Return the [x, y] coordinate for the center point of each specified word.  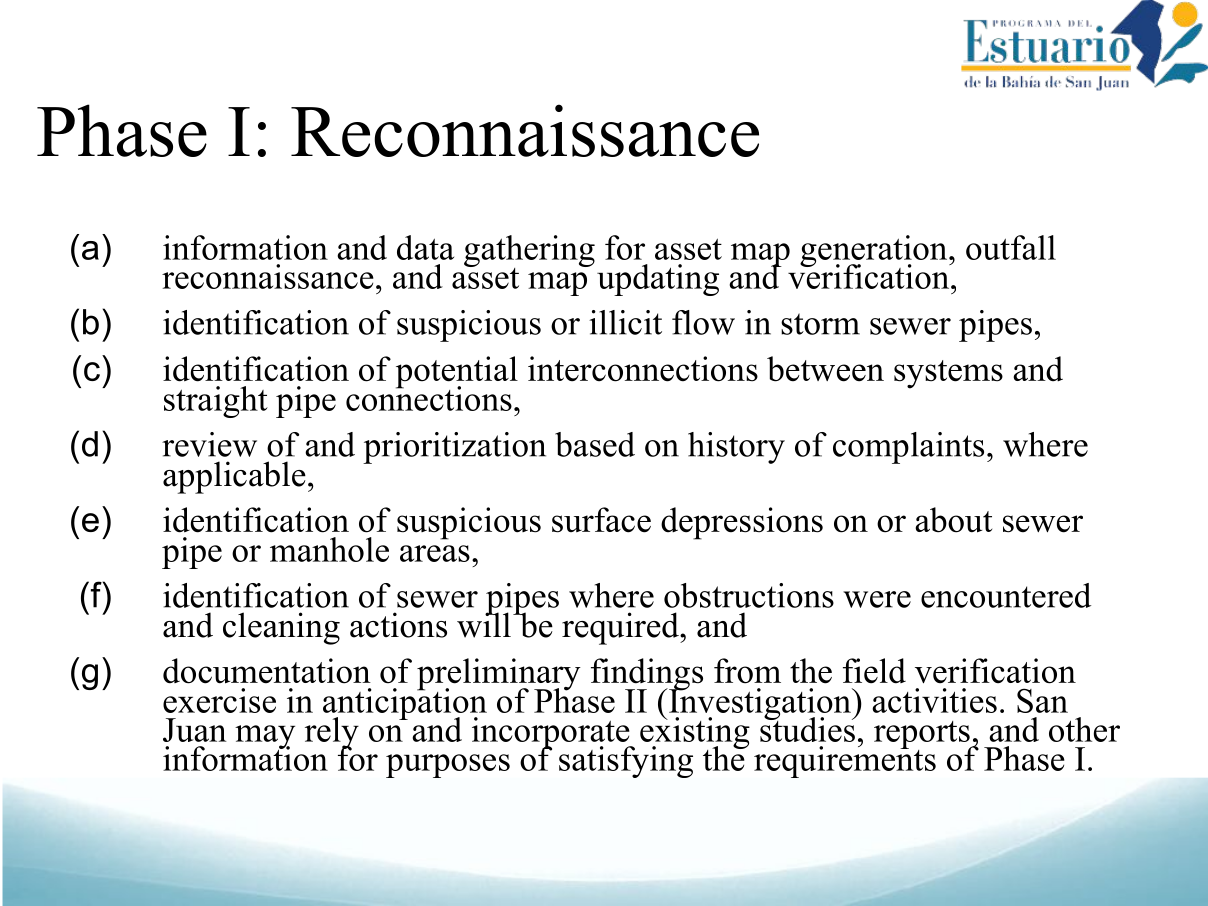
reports [923, 736]
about [953, 520]
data [425, 247]
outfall [1011, 247]
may [265, 738]
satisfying [626, 762]
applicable [234, 477]
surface [601, 520]
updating [658, 280]
